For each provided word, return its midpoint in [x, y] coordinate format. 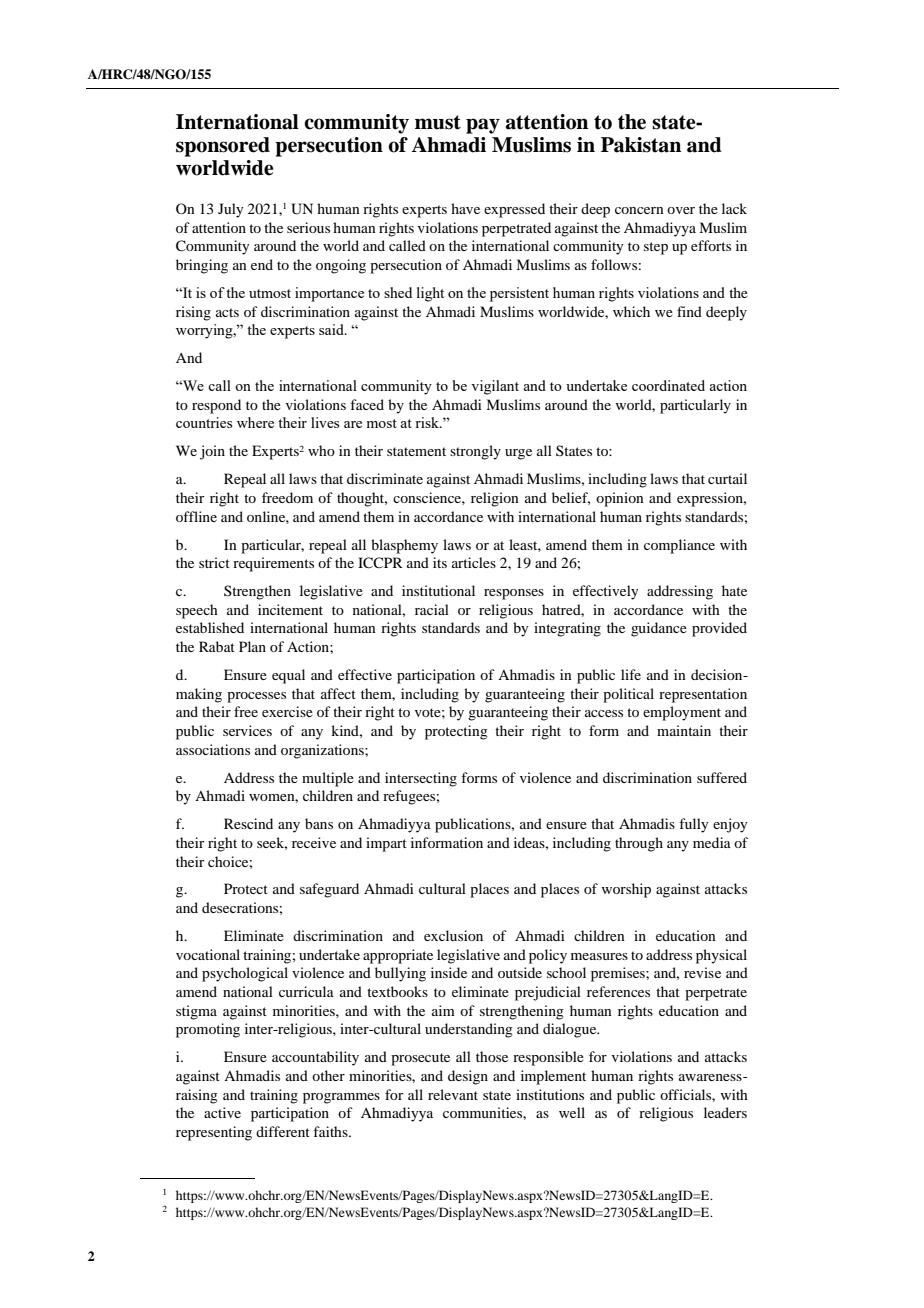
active [222, 1112]
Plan [252, 646]
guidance [659, 629]
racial [432, 609]
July [230, 210]
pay [483, 126]
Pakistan [641, 145]
